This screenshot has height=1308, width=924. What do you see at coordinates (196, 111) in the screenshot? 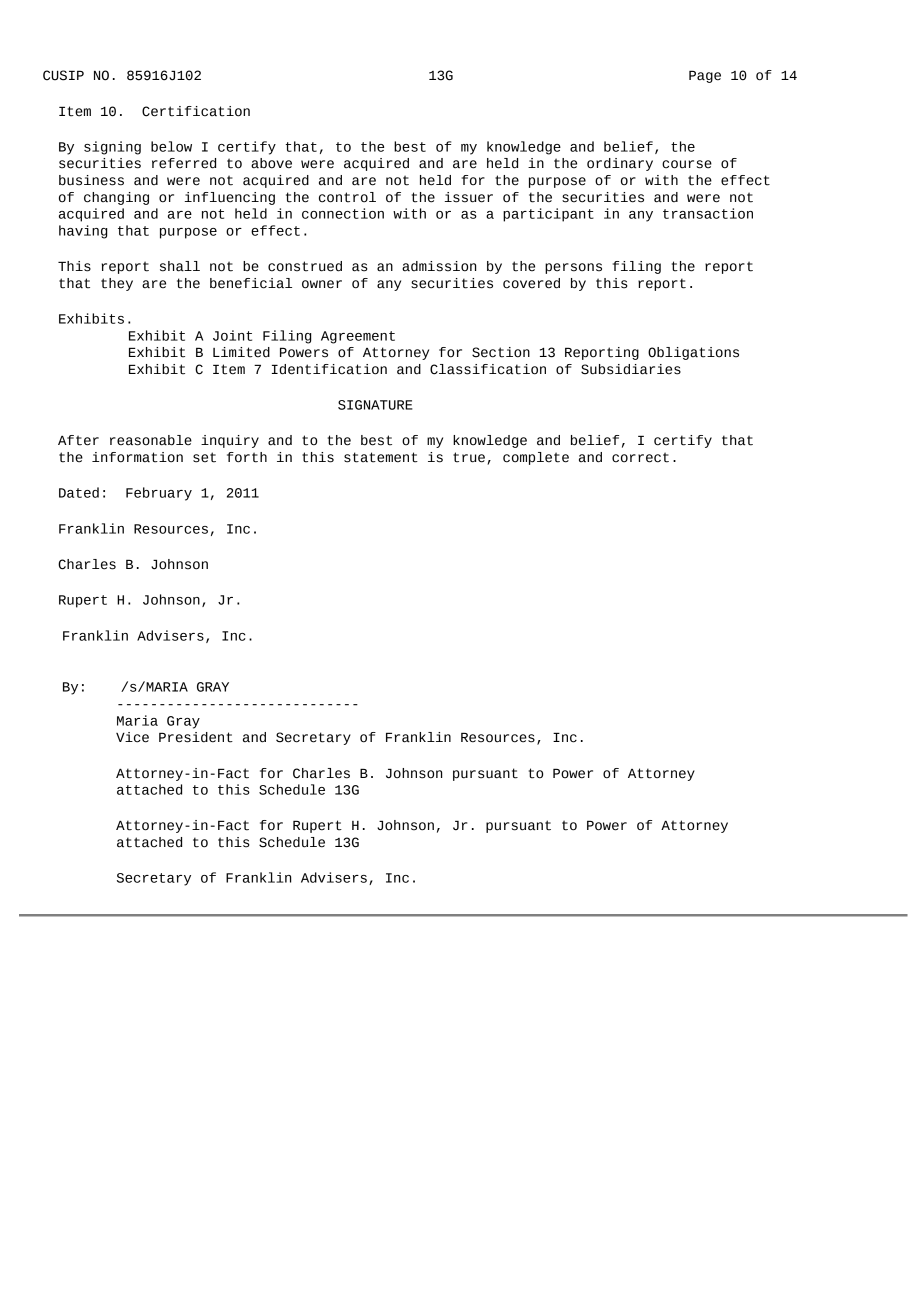
I see `Certification` at bounding box center [196, 111].
